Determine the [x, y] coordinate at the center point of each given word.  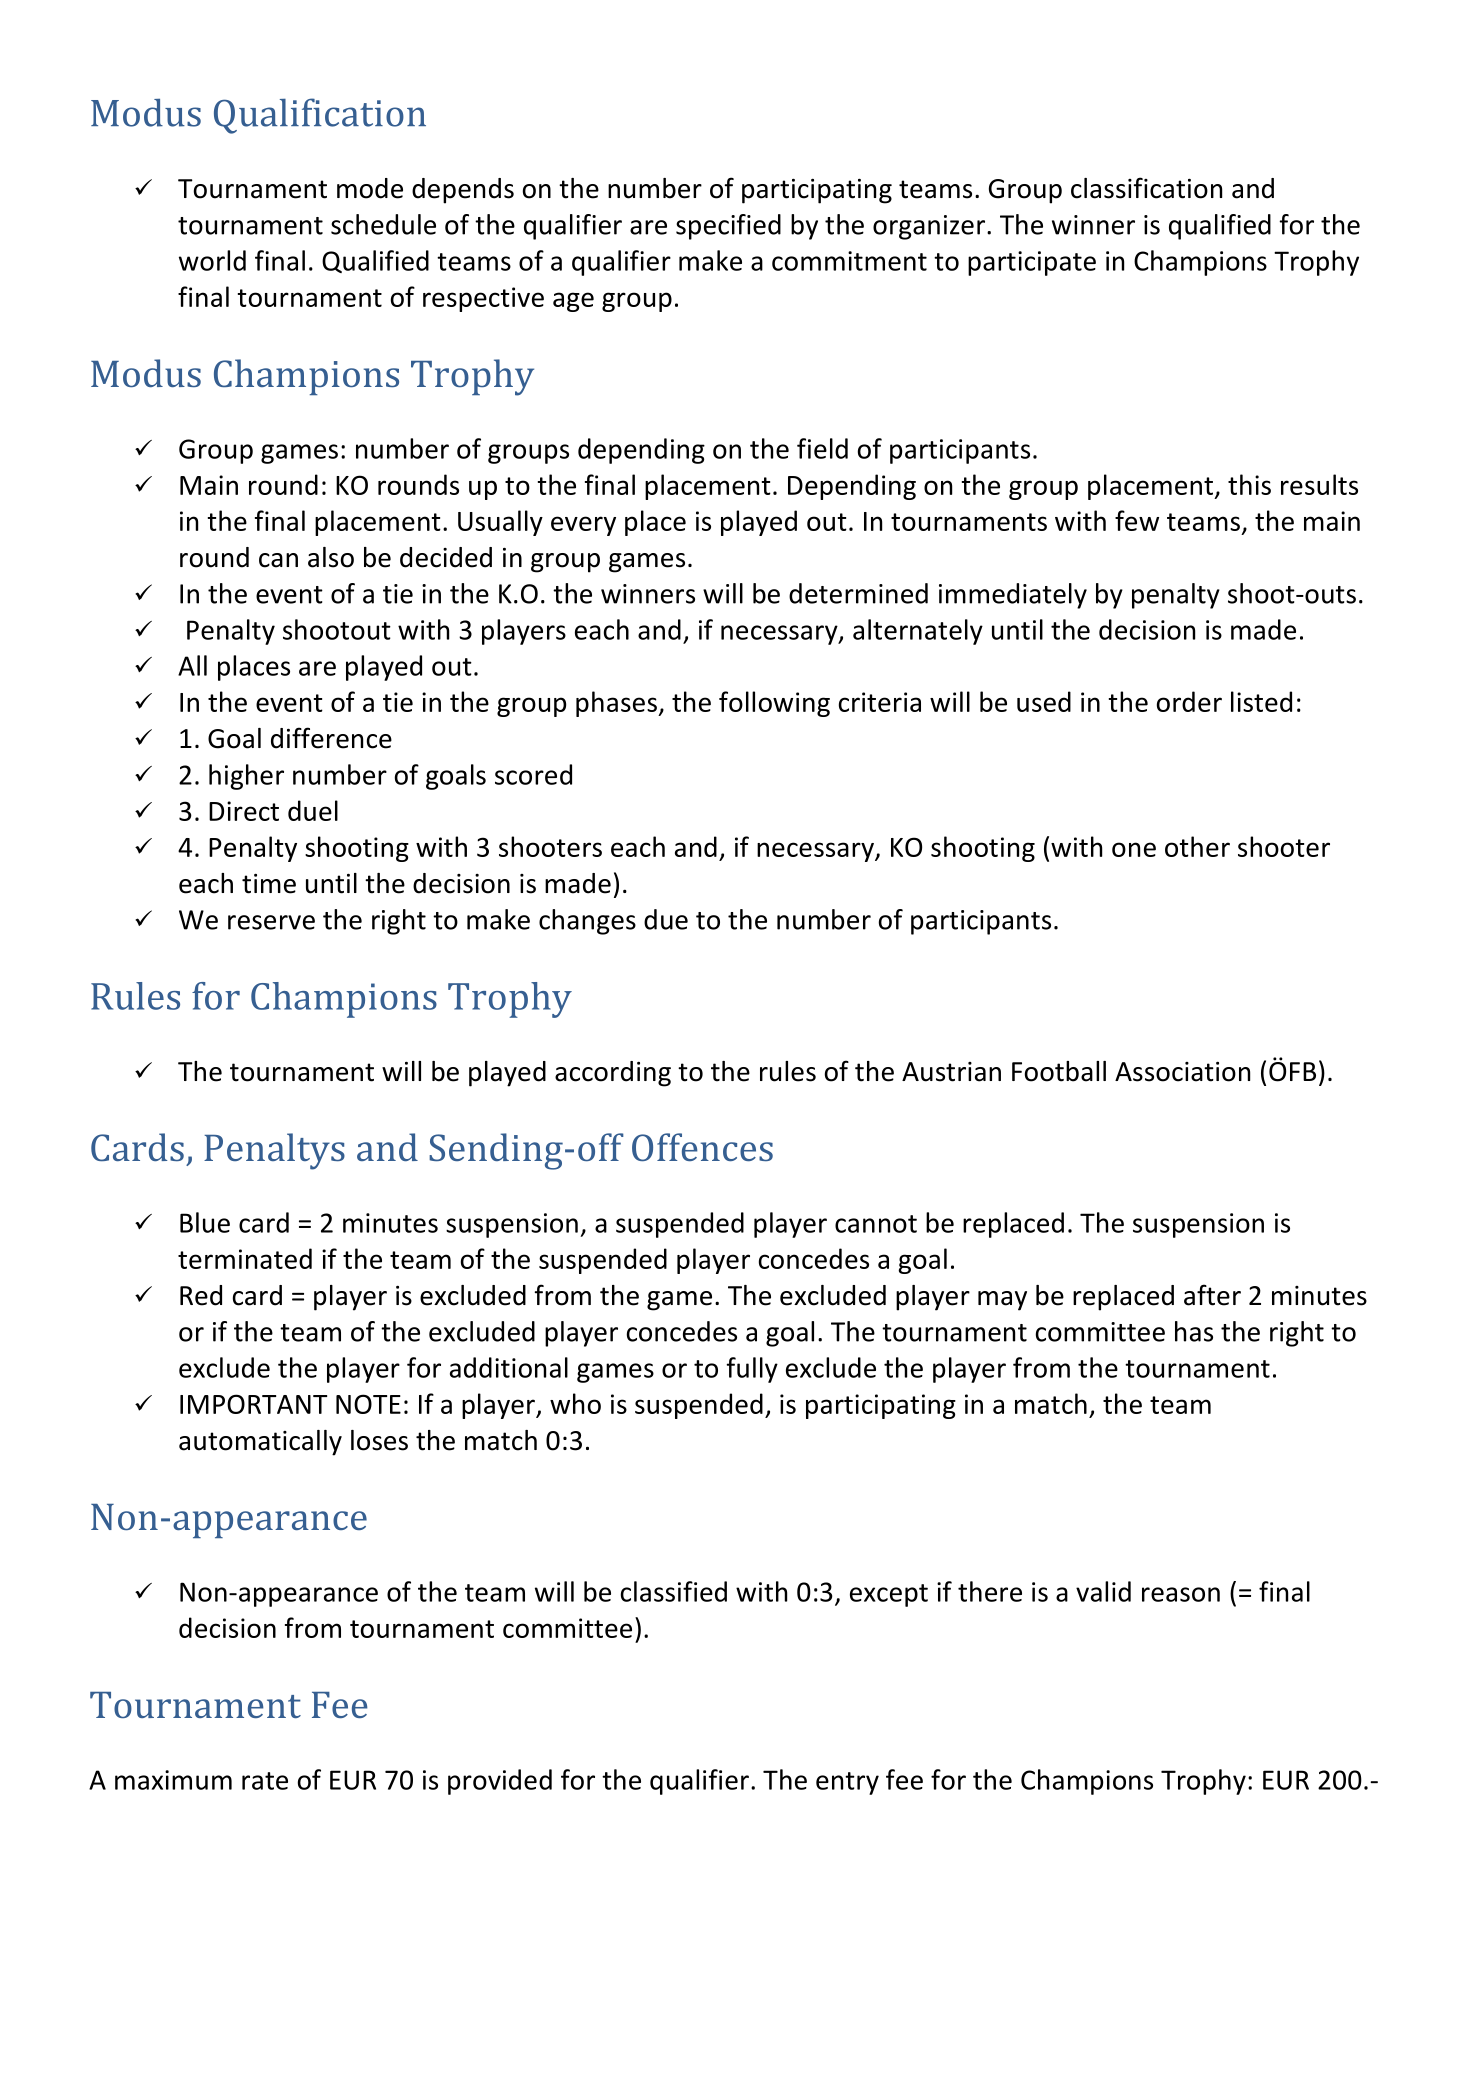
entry [847, 1783]
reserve [271, 922]
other [1197, 846]
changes [587, 922]
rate [265, 1781]
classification [1146, 188]
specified [728, 227]
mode [370, 188]
